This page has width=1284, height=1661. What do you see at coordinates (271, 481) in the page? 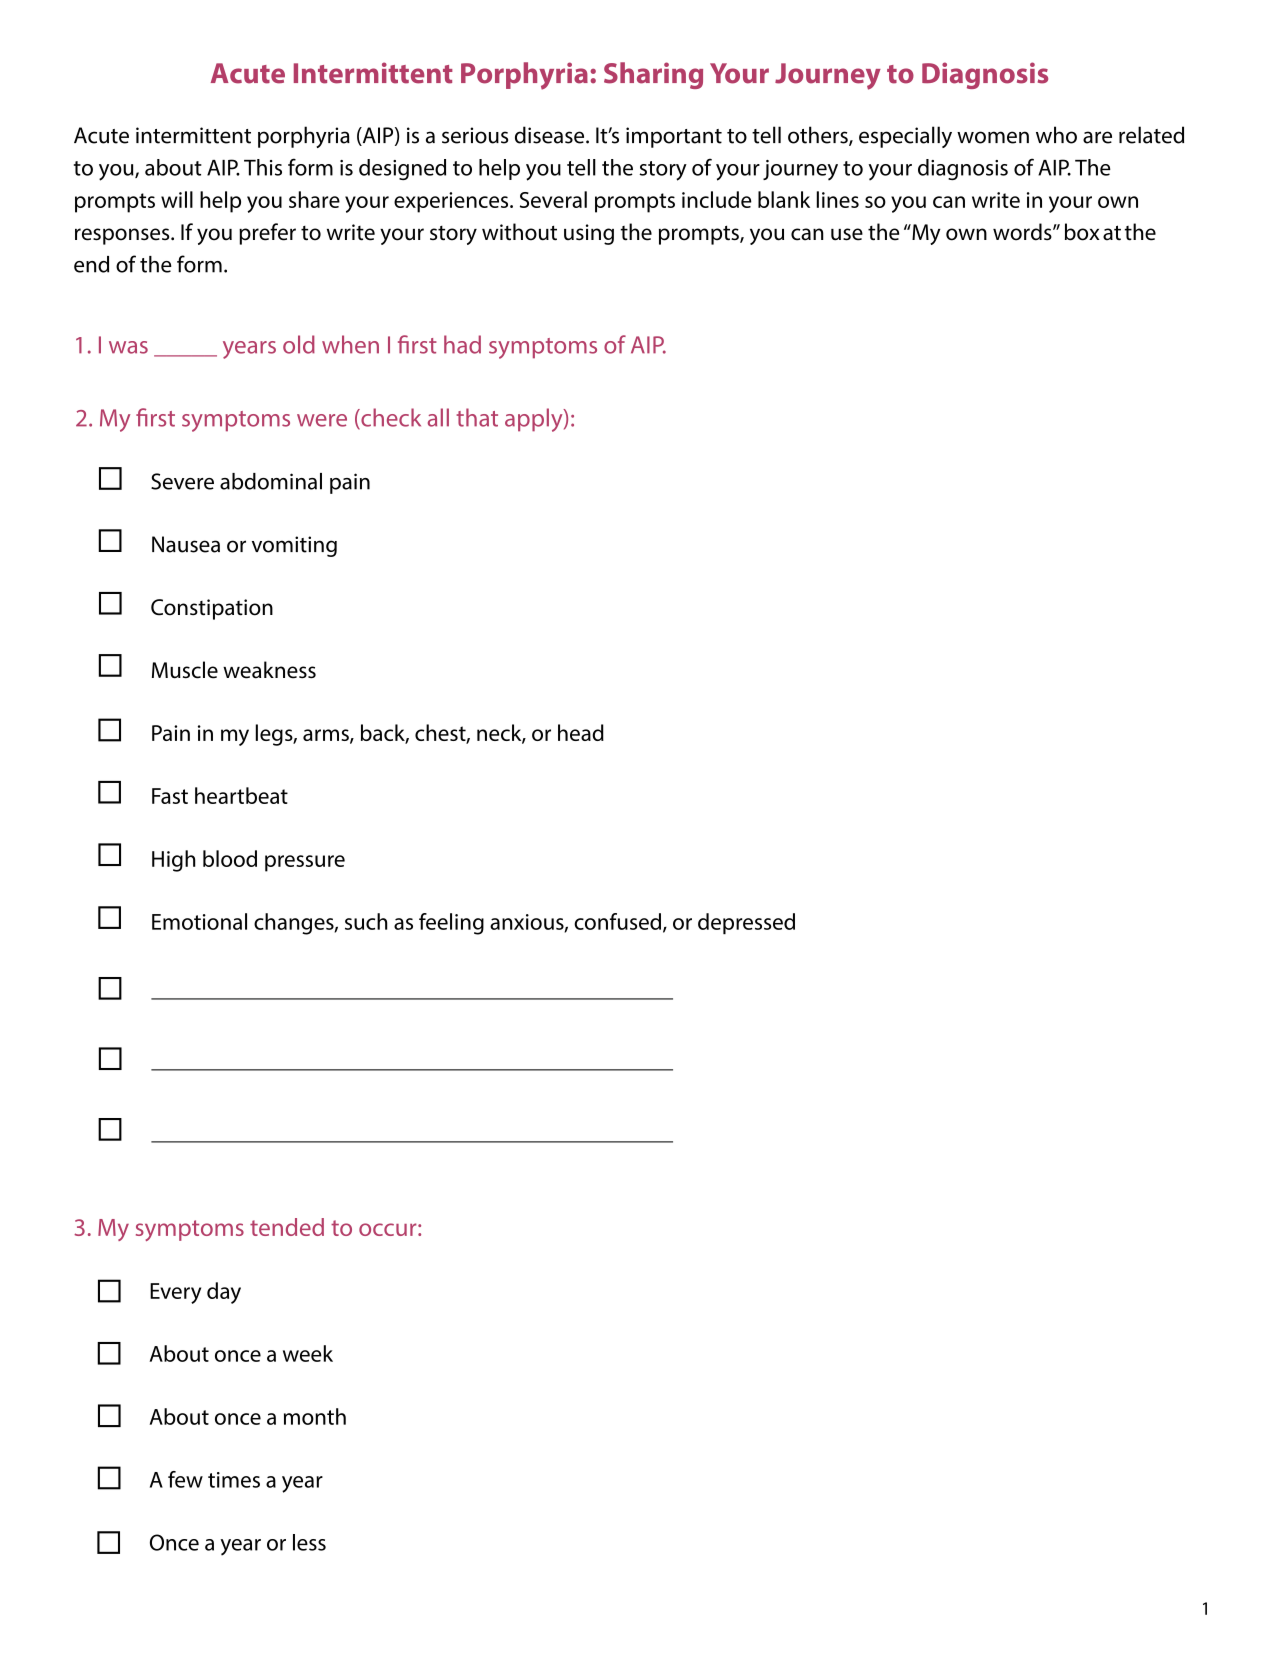
I see `abdominal` at bounding box center [271, 481].
